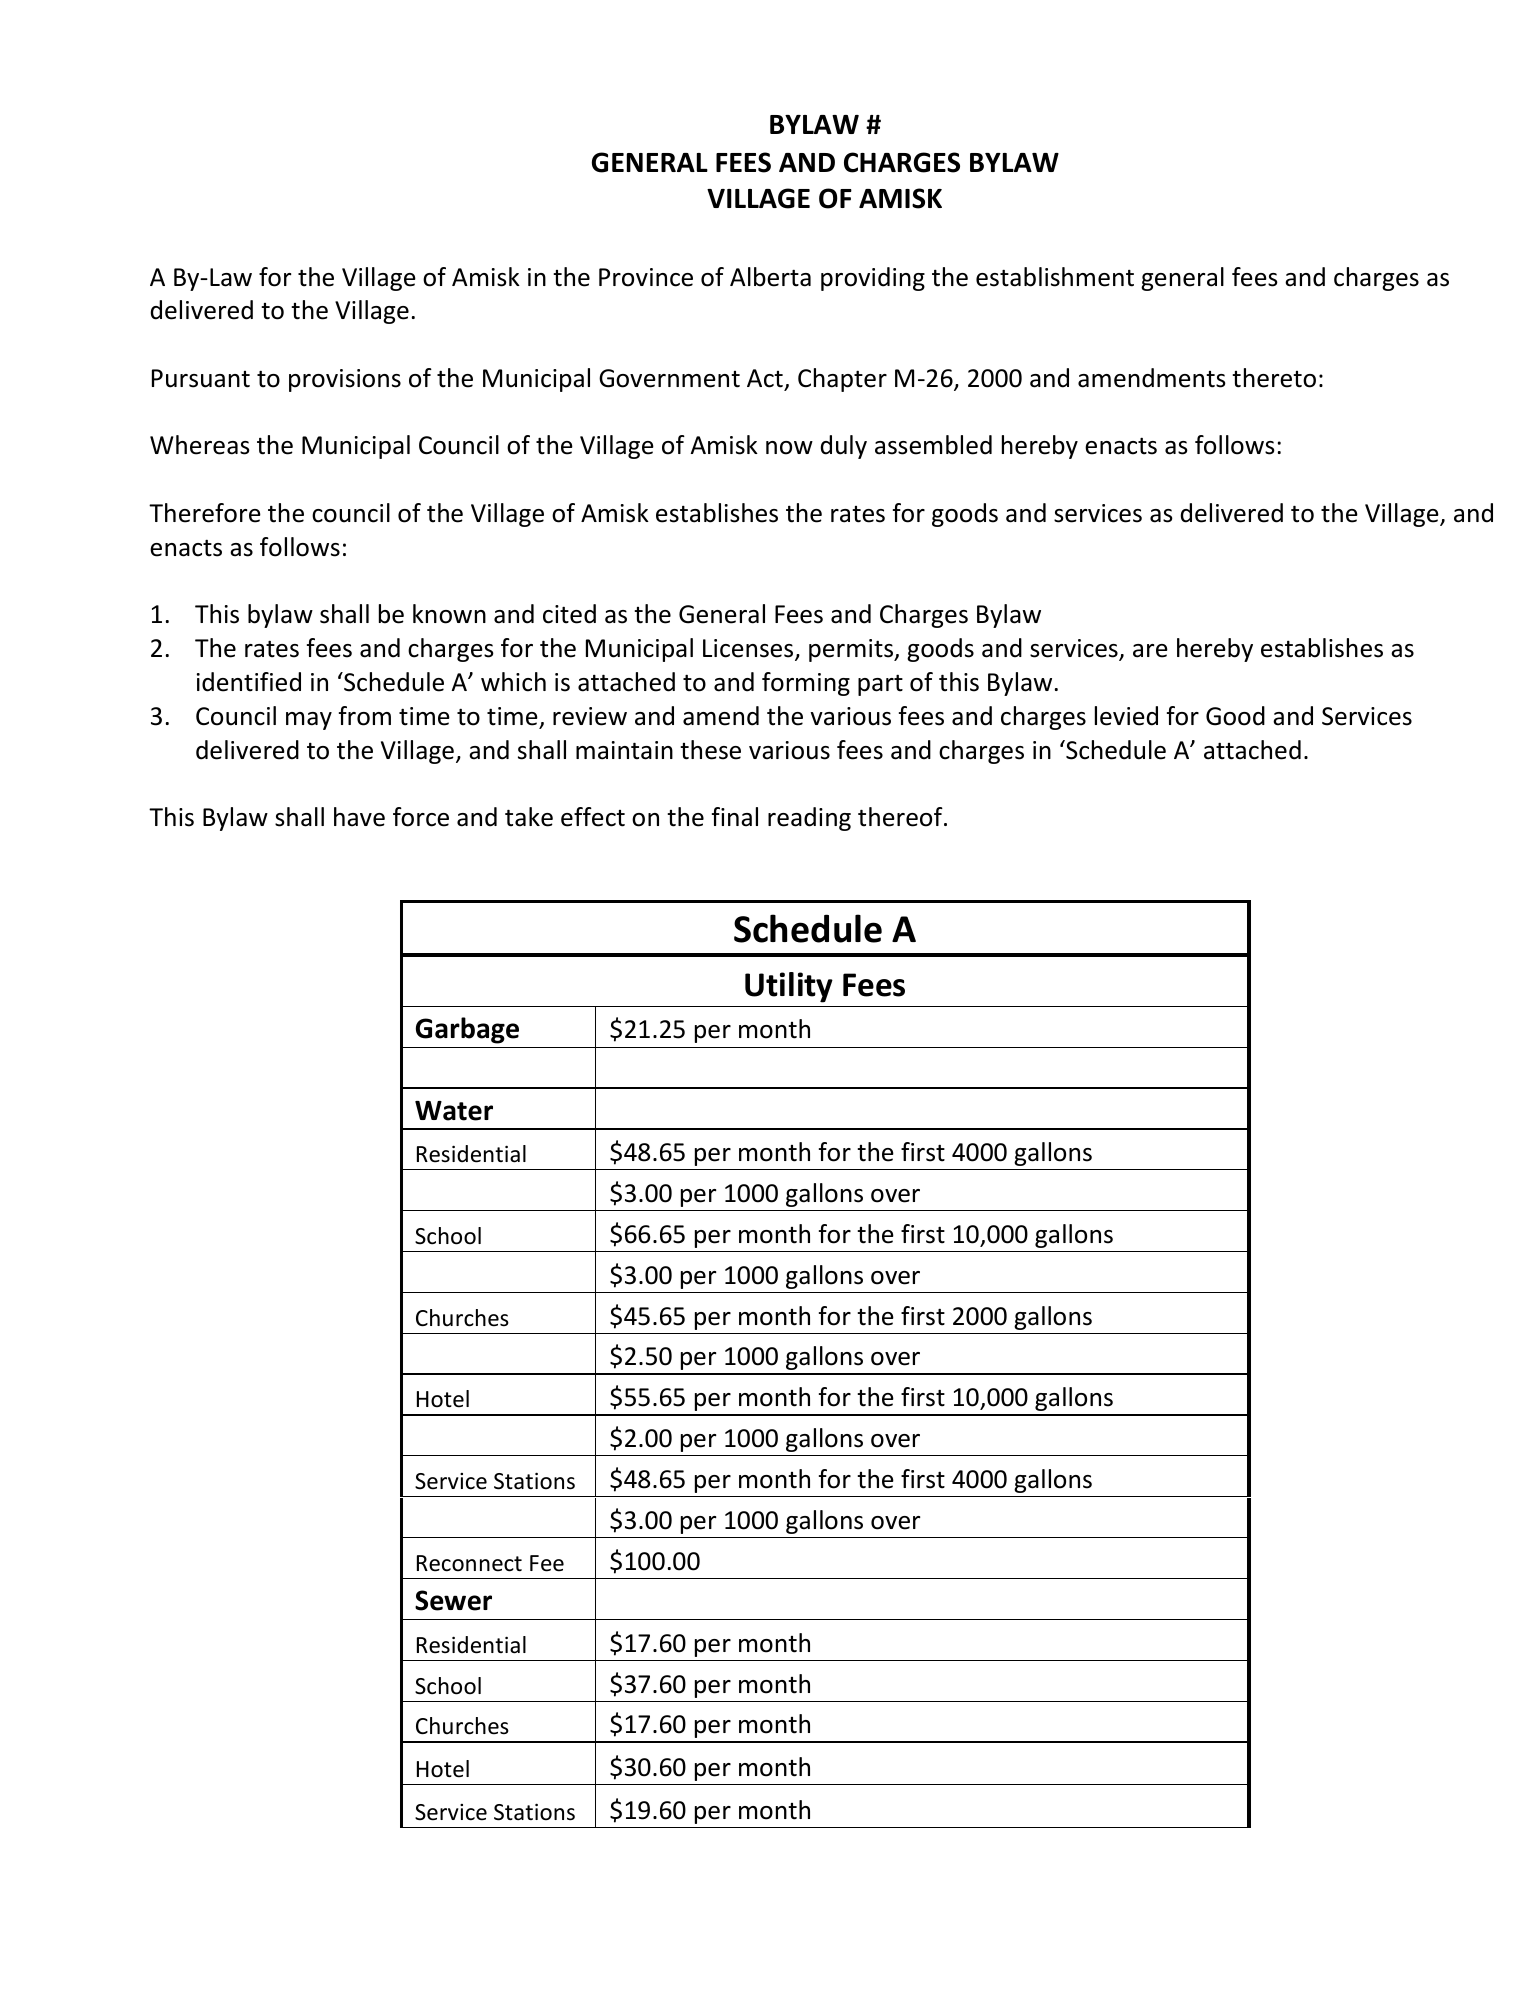 The width and height of the image is (1539, 1992). What do you see at coordinates (1126, 716) in the image?
I see `levied` at bounding box center [1126, 716].
